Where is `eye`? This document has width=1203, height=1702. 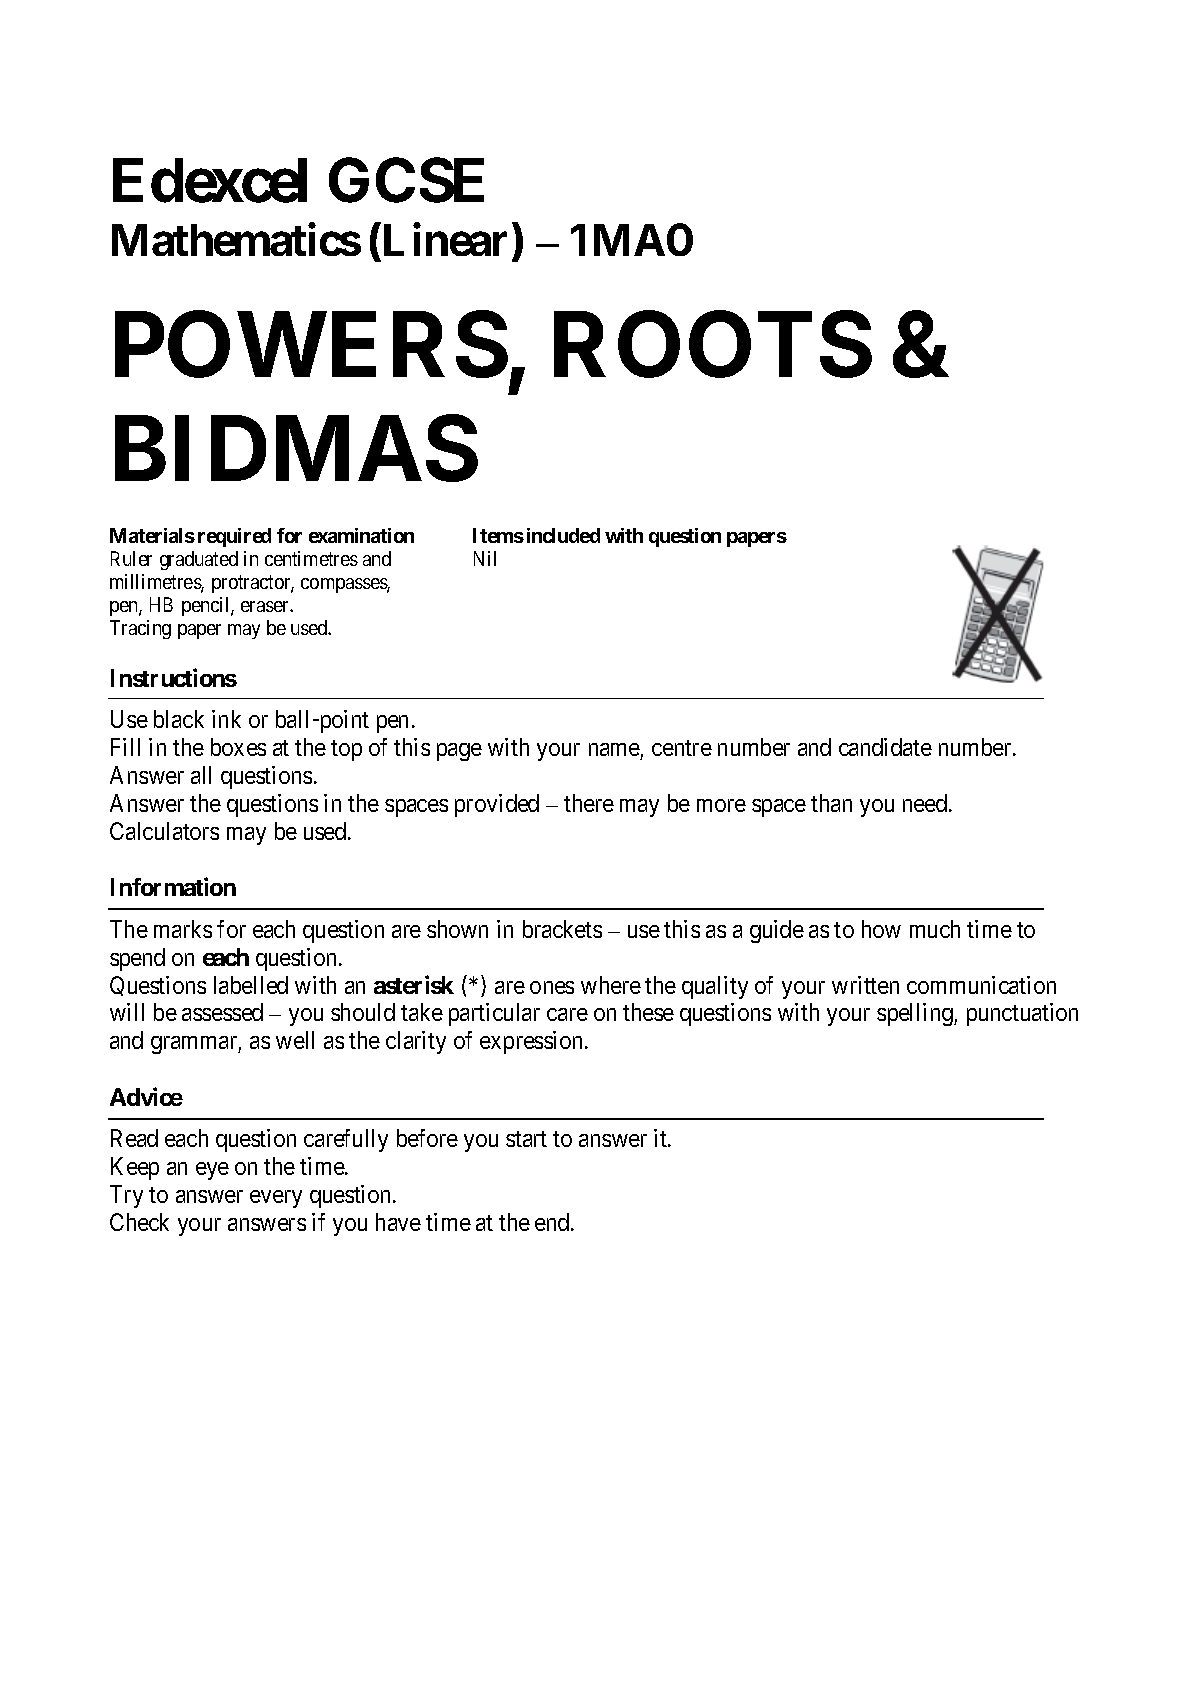 eye is located at coordinates (212, 1171).
